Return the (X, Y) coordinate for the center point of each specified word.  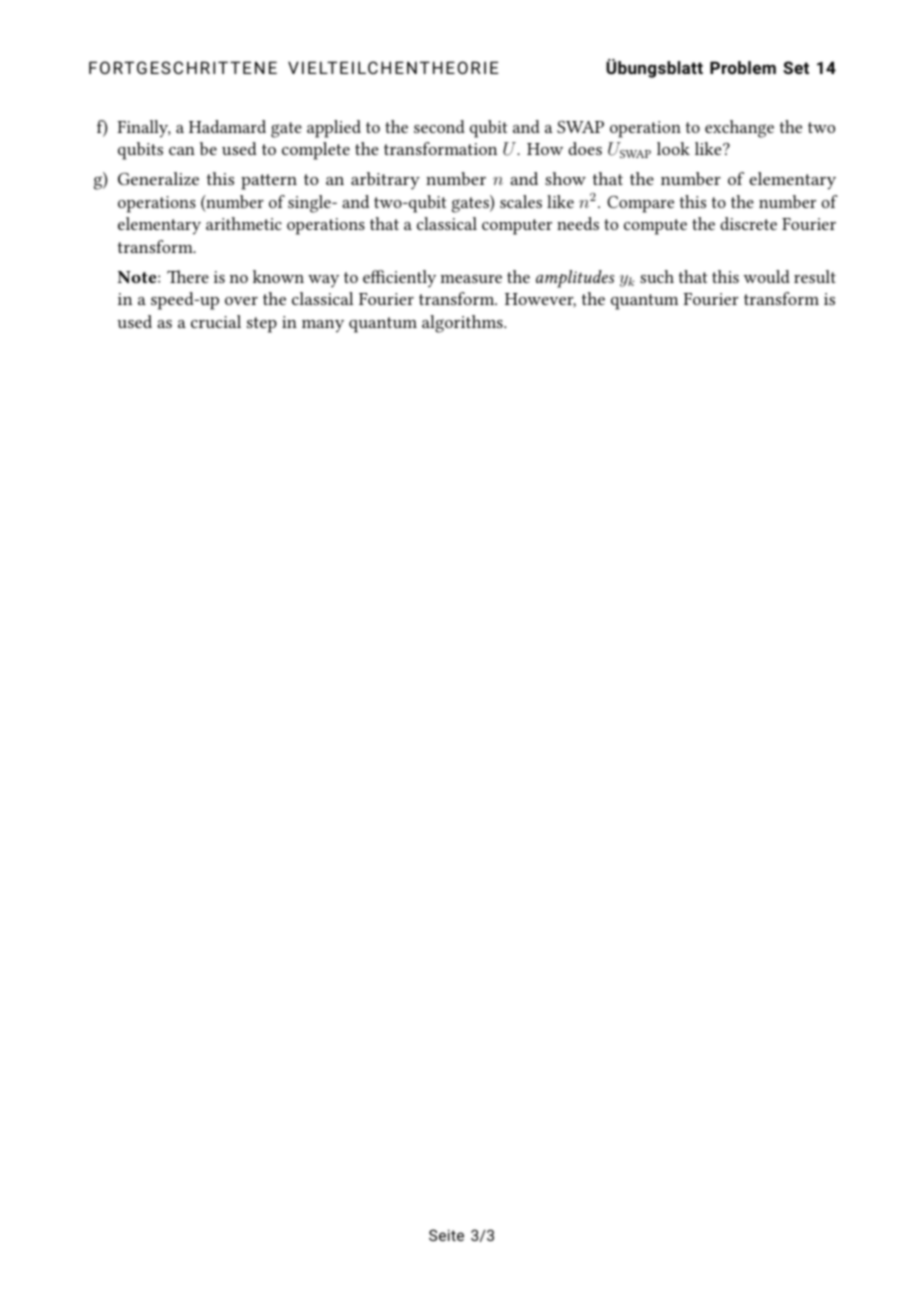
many (323, 326)
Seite (446, 1235)
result (815, 276)
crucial (216, 321)
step (262, 325)
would (766, 276)
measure (471, 279)
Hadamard (227, 126)
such (657, 276)
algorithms (463, 324)
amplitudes (575, 279)
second (439, 126)
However (540, 300)
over (241, 301)
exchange (739, 129)
